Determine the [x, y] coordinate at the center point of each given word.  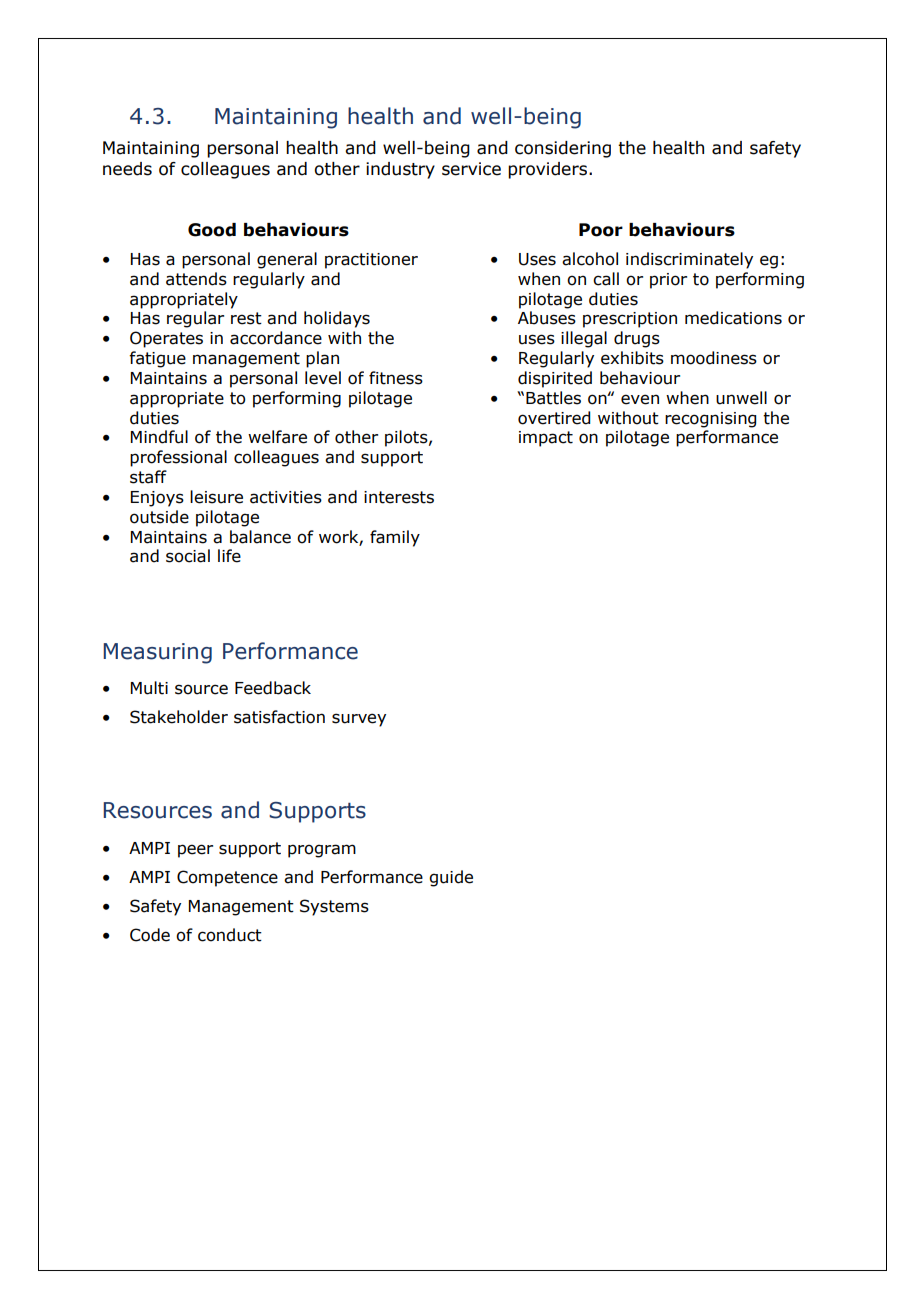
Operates [166, 339]
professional [178, 458]
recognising [710, 420]
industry [400, 170]
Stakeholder [179, 717]
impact [546, 439]
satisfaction [279, 717]
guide [451, 878]
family [395, 538]
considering [563, 149]
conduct [230, 935]
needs [127, 169]
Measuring [157, 653]
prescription [630, 320]
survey [359, 720]
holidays [337, 319]
